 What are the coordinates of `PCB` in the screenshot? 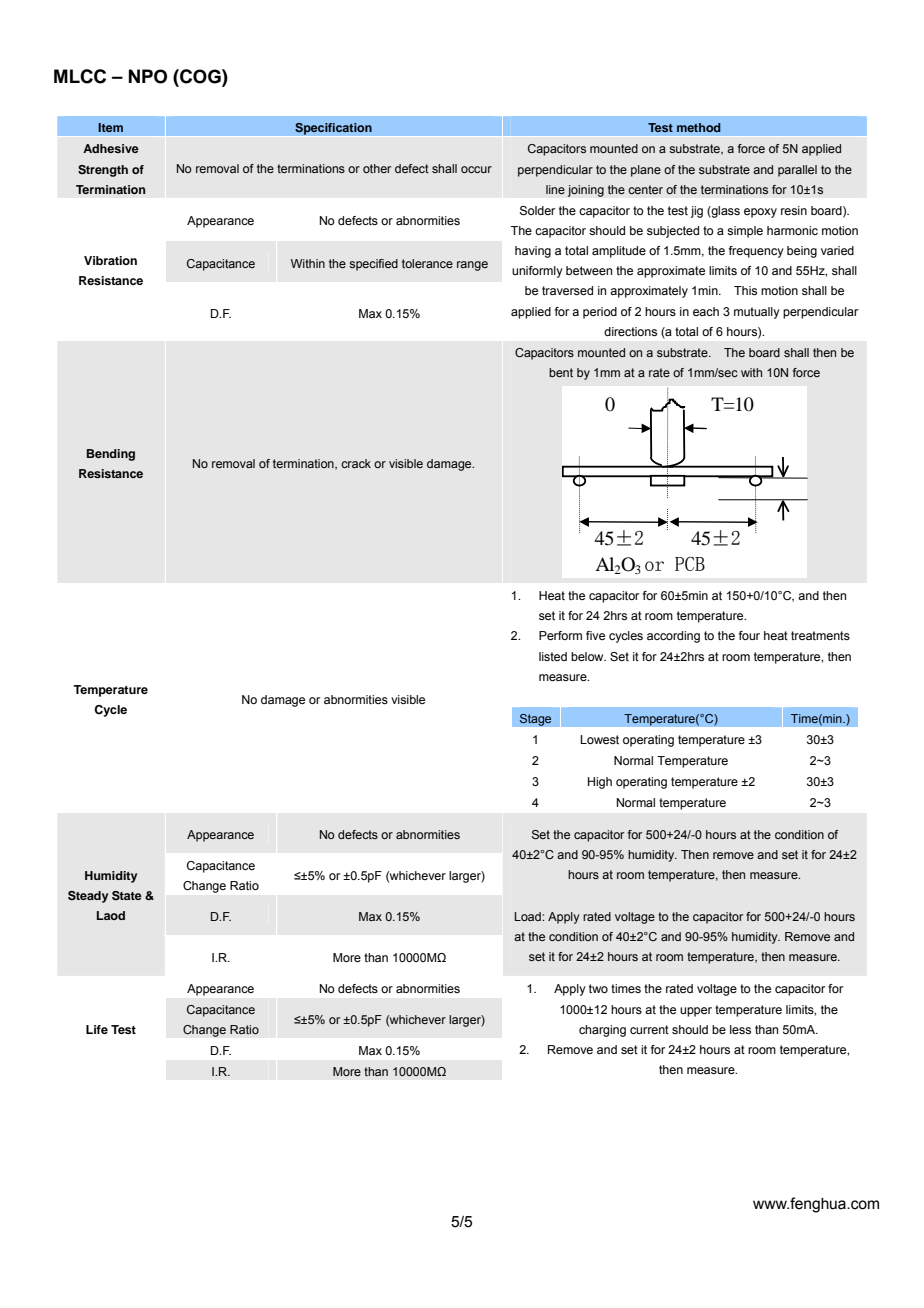 It's located at (690, 564).
